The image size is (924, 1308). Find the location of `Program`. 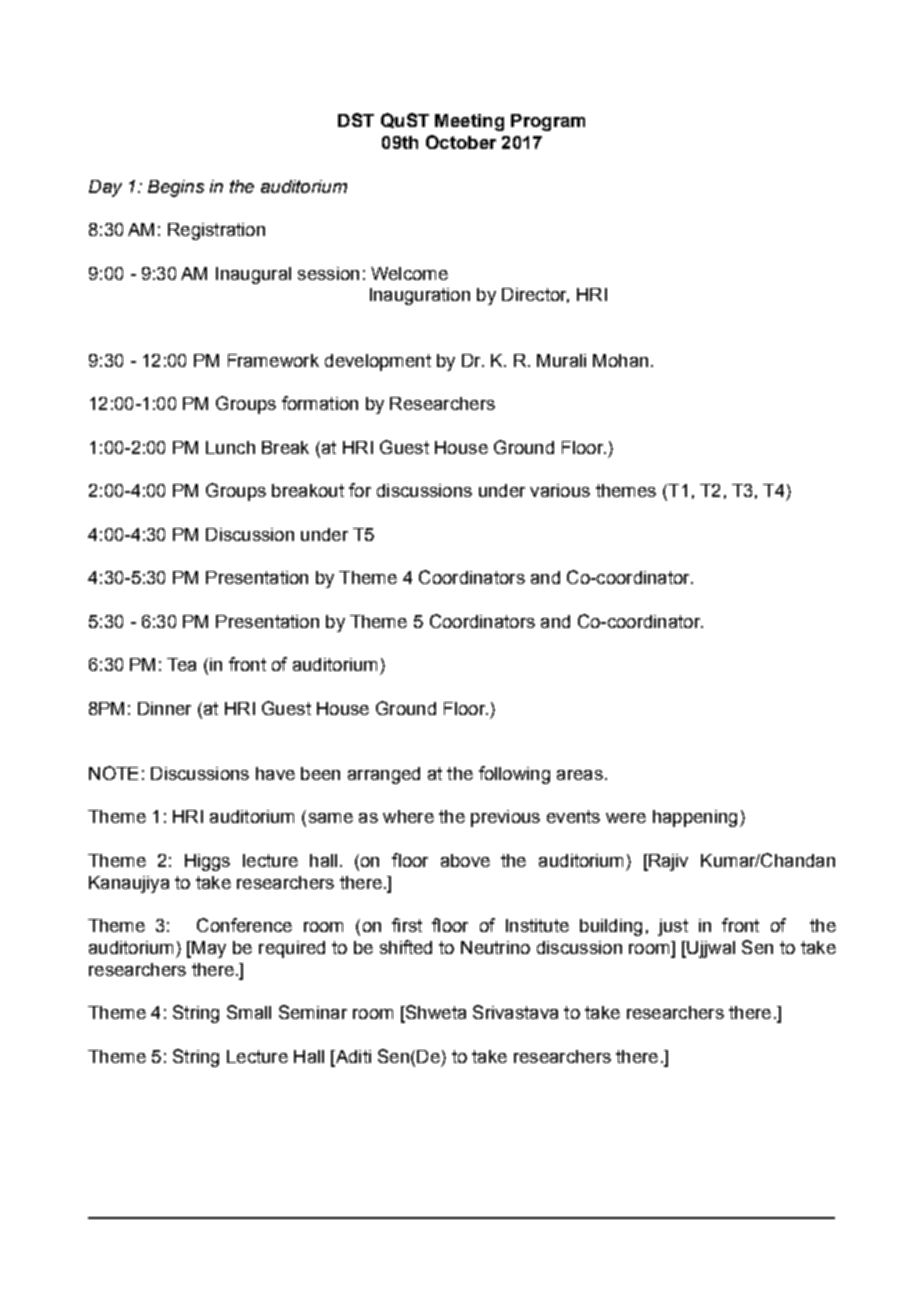

Program is located at coordinates (548, 122).
